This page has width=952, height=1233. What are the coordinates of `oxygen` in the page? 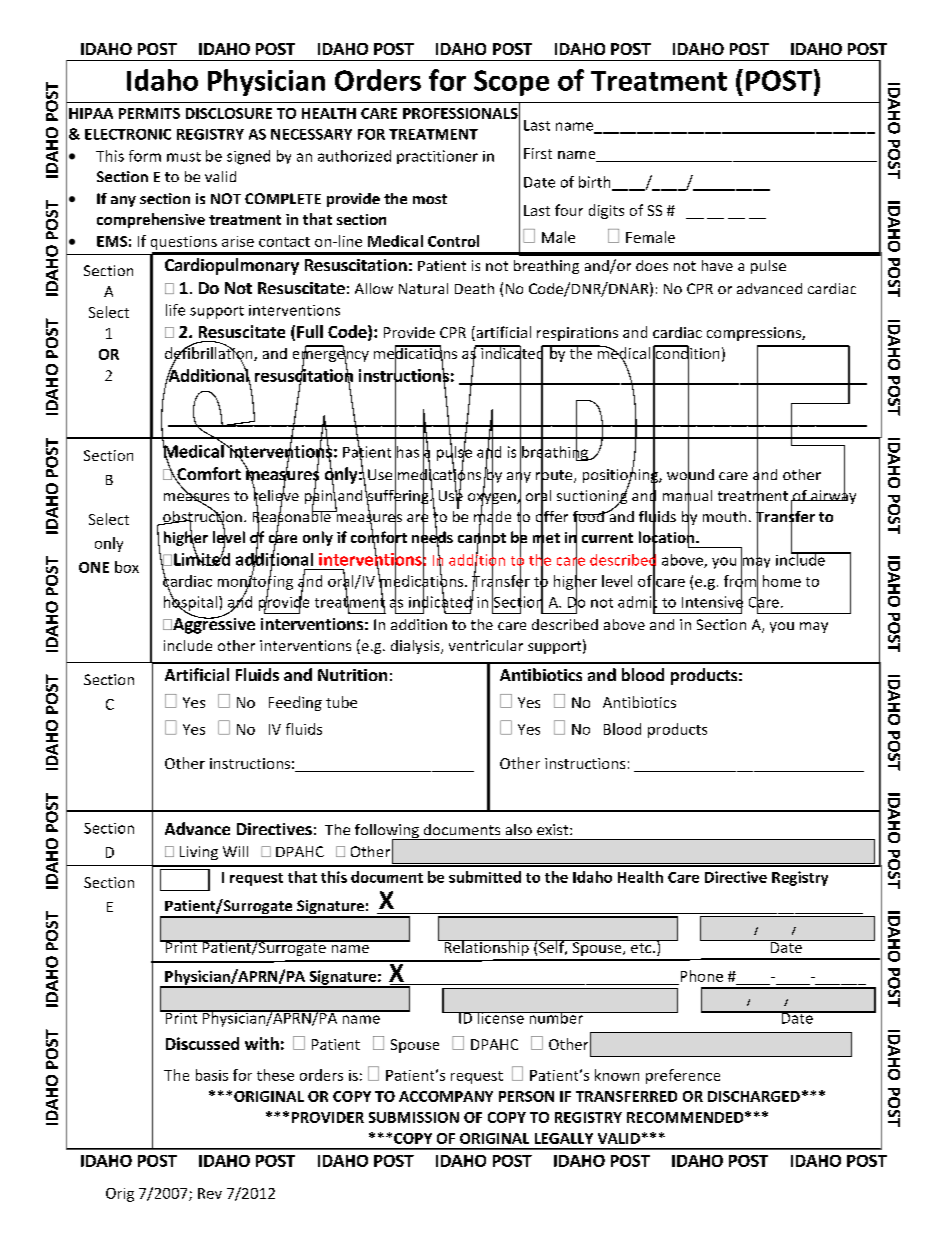 It's located at (493, 499).
